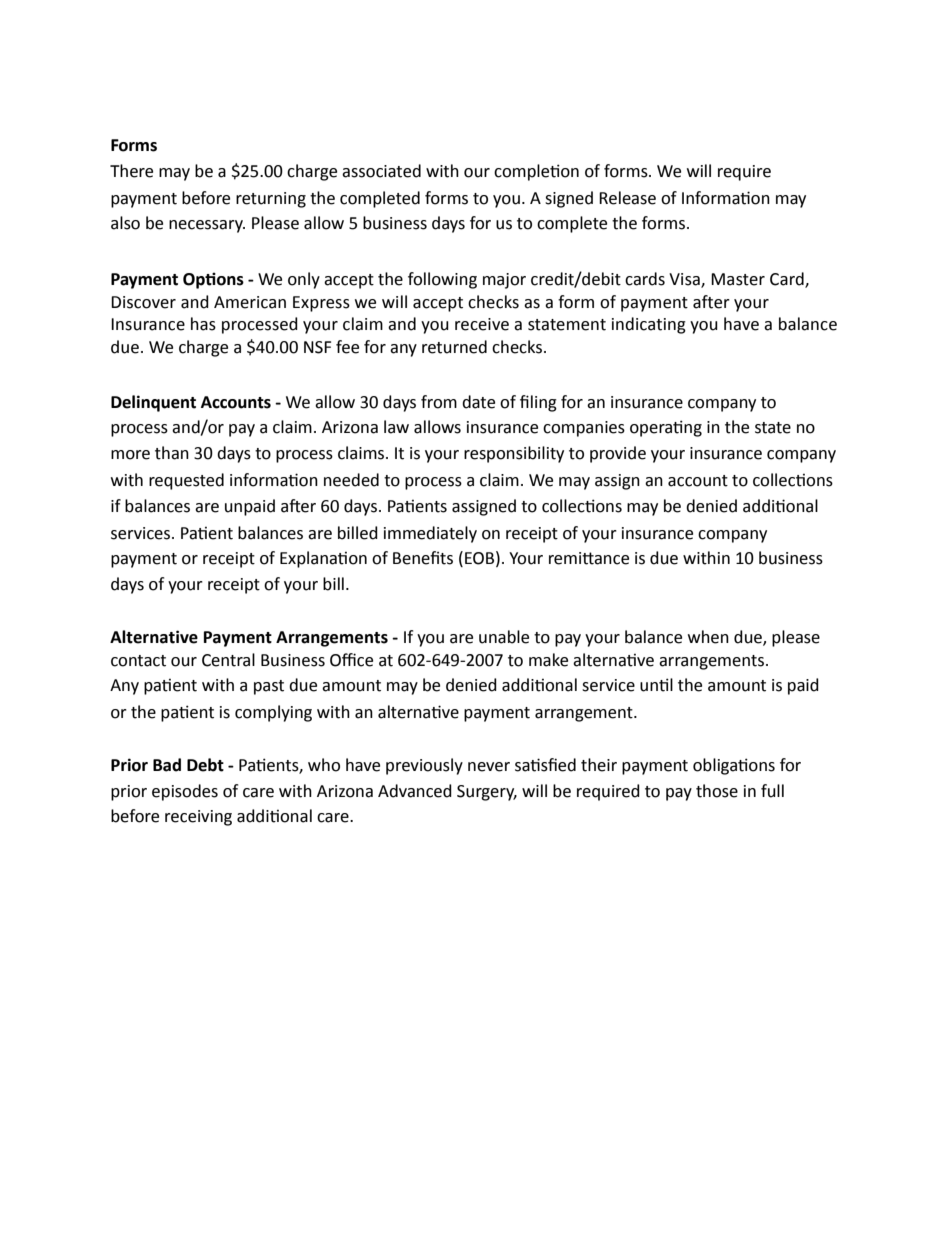  What do you see at coordinates (381, 171) in the screenshot?
I see `associated` at bounding box center [381, 171].
